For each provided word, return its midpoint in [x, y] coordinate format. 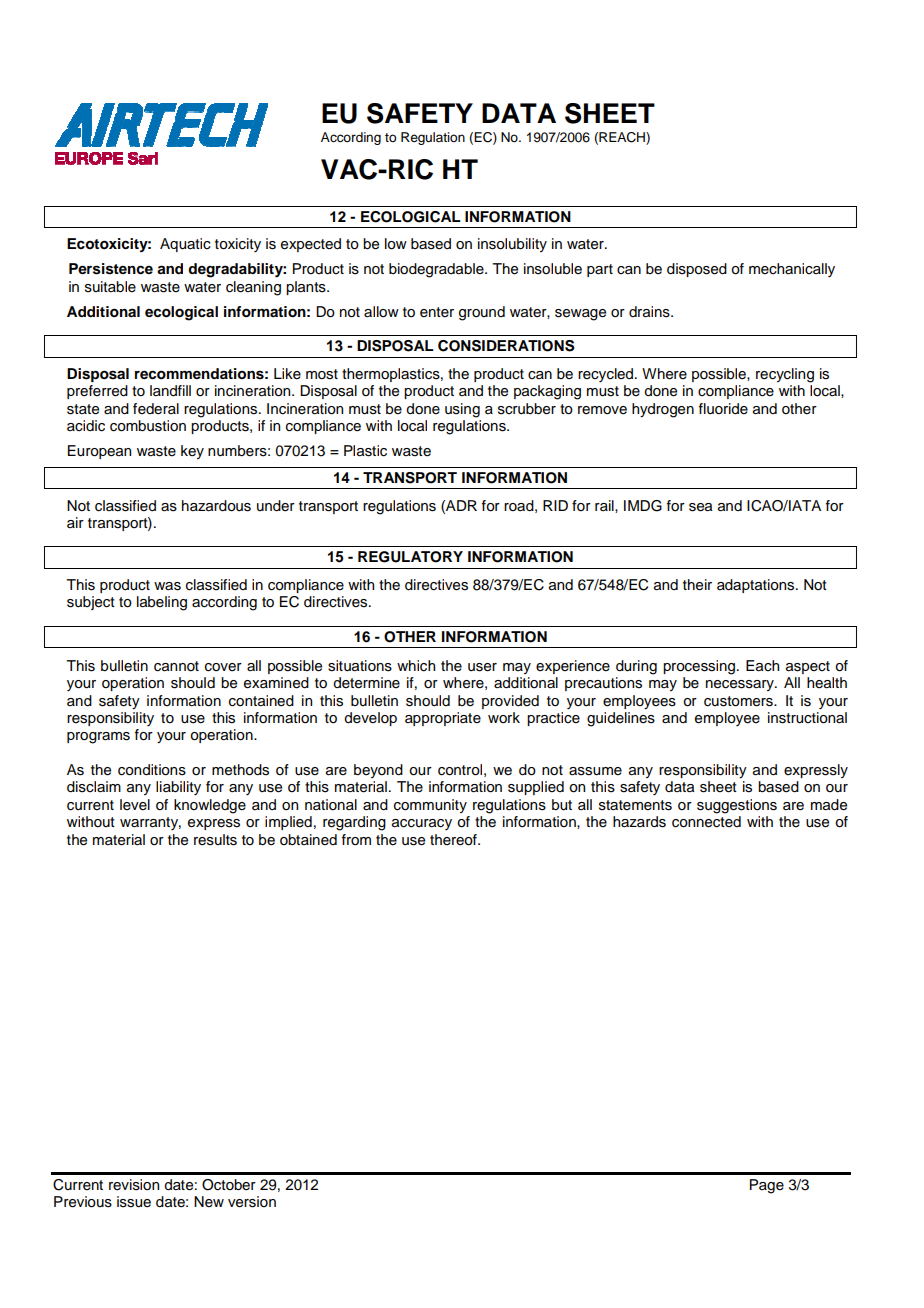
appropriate [443, 719]
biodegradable [437, 270]
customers [739, 701]
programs [98, 738]
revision [134, 1185]
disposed [697, 270]
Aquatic [185, 245]
